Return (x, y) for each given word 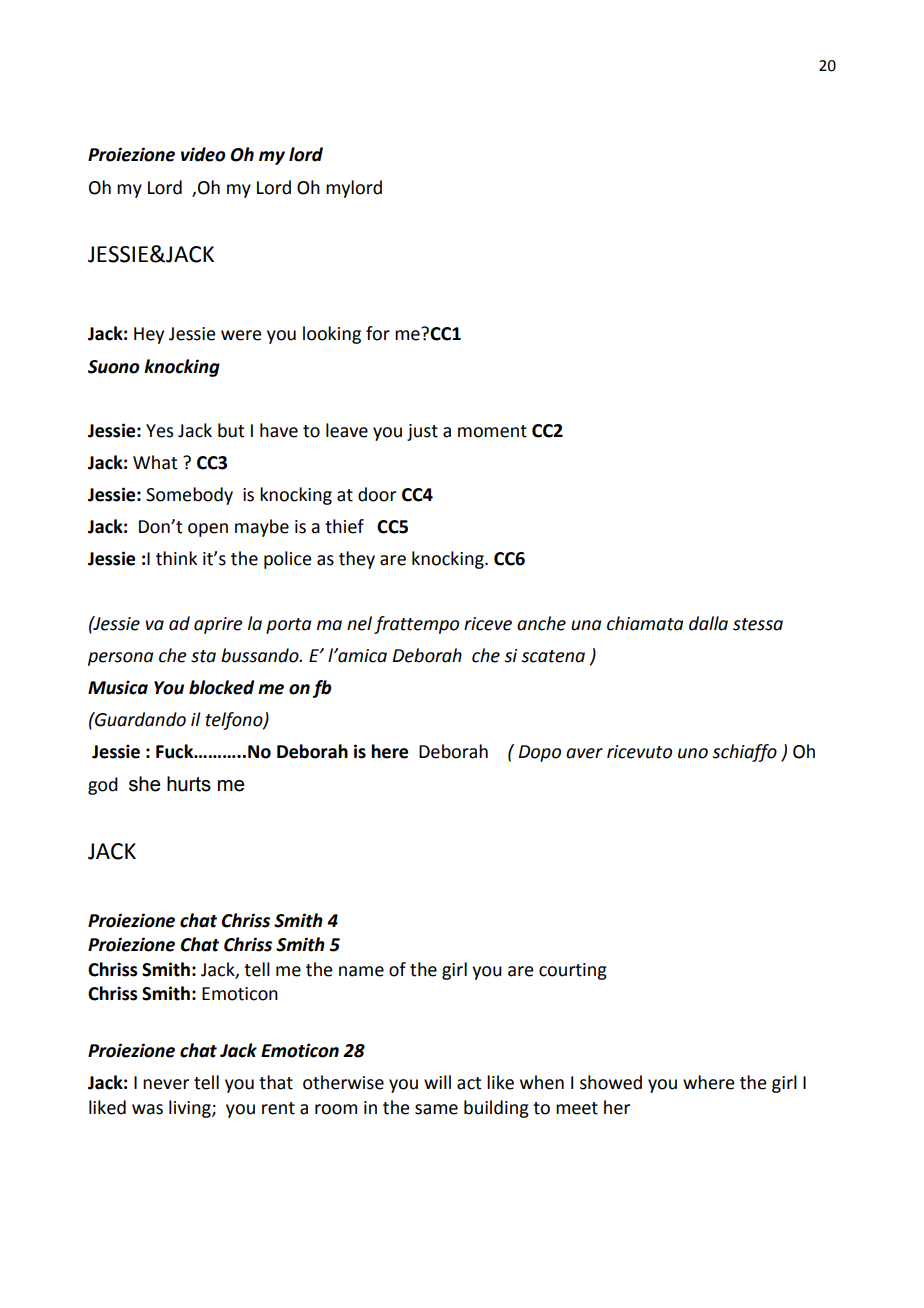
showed (611, 1082)
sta (203, 656)
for (378, 333)
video (203, 154)
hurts (189, 784)
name (361, 971)
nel (359, 623)
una (586, 625)
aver (584, 753)
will (437, 1082)
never (166, 1084)
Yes (159, 431)
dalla (708, 623)
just (422, 432)
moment (492, 431)
